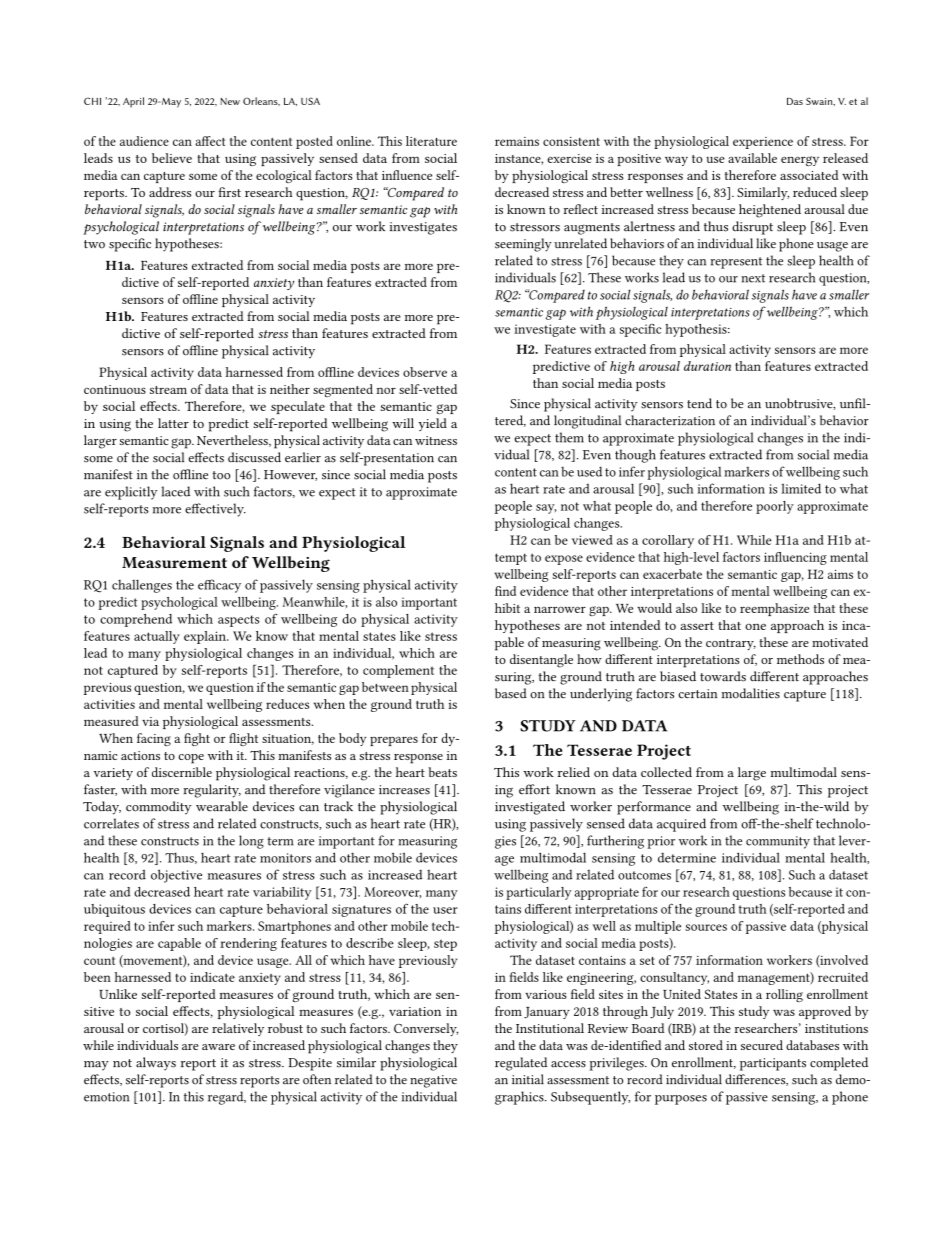 Image resolution: width=952 pixels, height=1233 pixels. What do you see at coordinates (517, 141) in the document?
I see `remains` at bounding box center [517, 141].
